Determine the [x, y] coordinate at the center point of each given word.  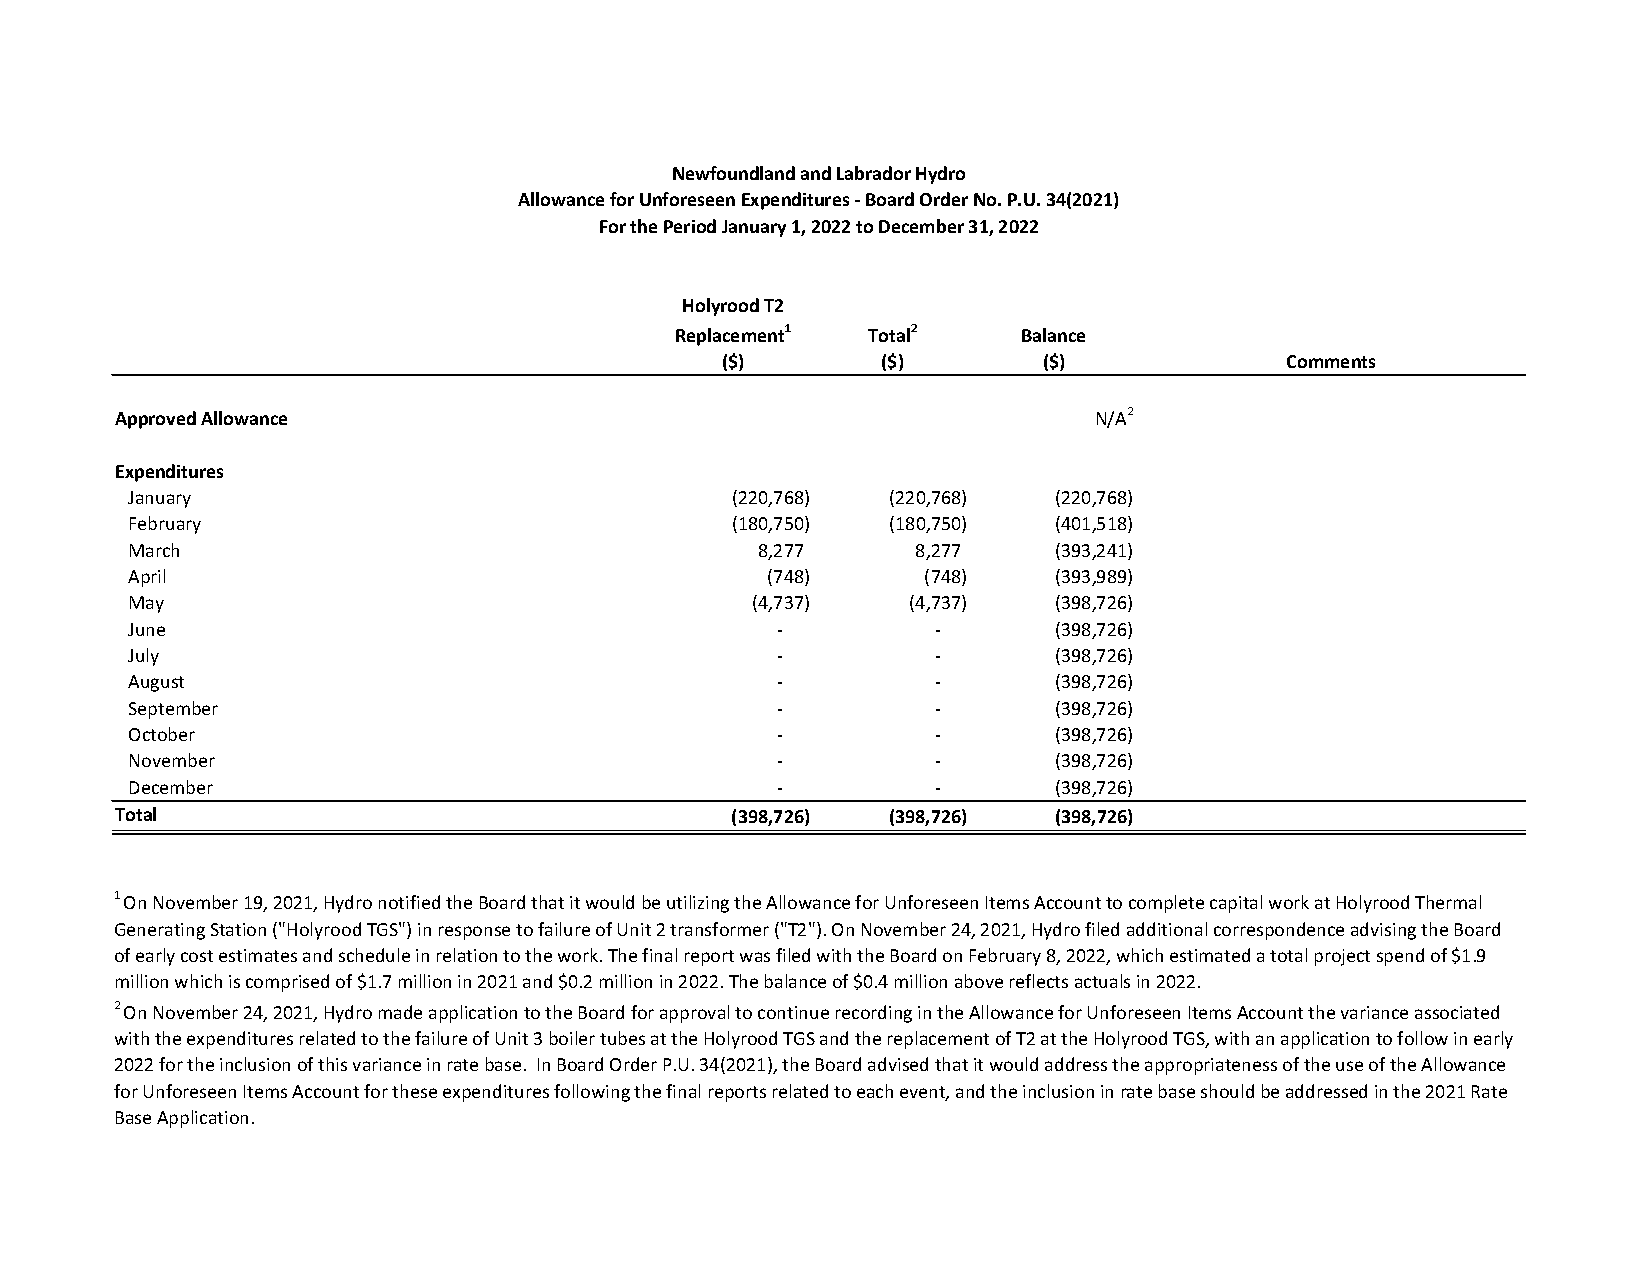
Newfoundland [734, 173]
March [154, 550]
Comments [1331, 361]
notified [409, 902]
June [146, 629]
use [1349, 1066]
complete [1166, 904]
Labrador [874, 173]
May [147, 604]
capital [1236, 904]
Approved [155, 420]
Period [690, 226]
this [332, 1064]
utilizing [698, 904]
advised [898, 1064]
